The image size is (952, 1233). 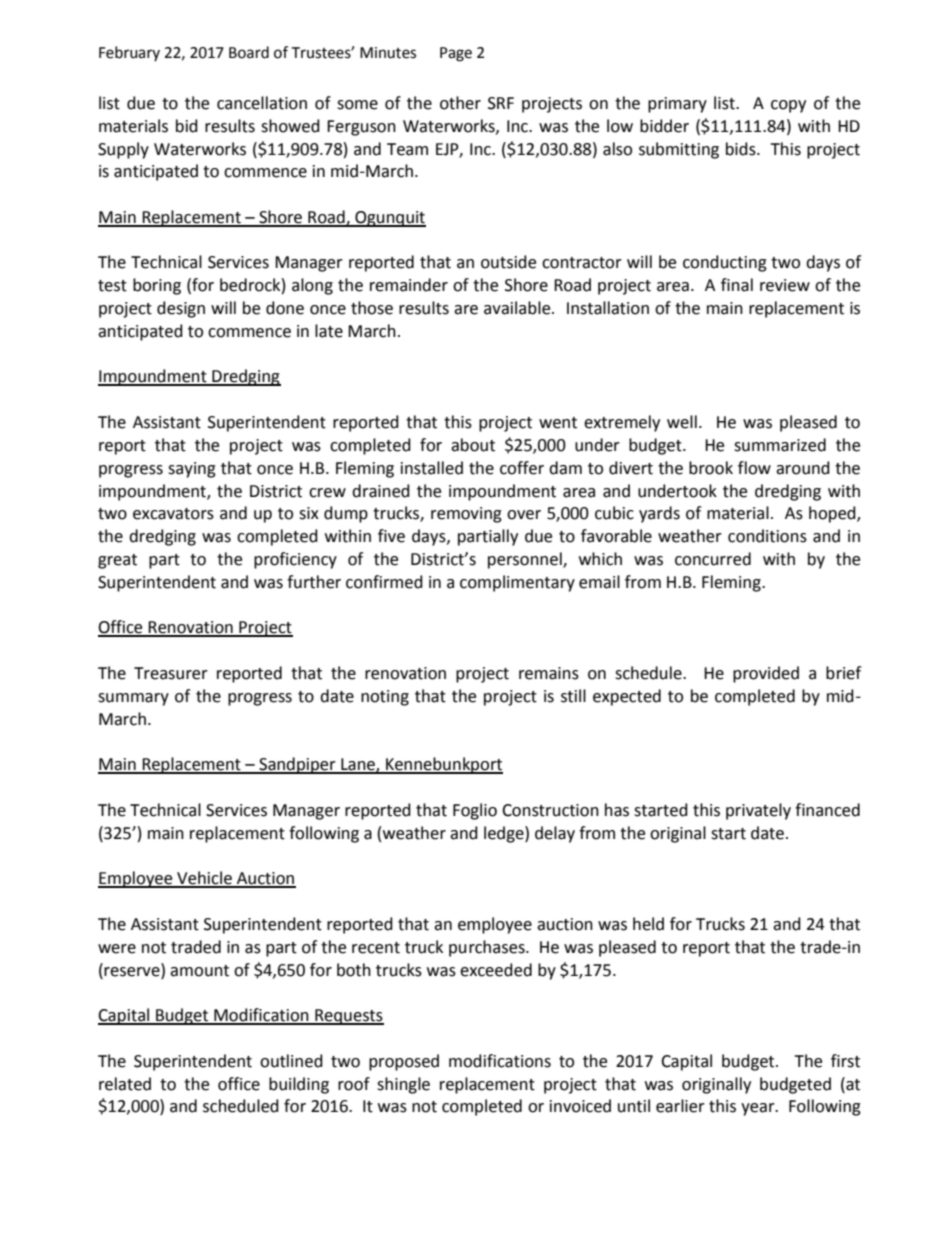 I want to click on available, so click(x=518, y=308).
